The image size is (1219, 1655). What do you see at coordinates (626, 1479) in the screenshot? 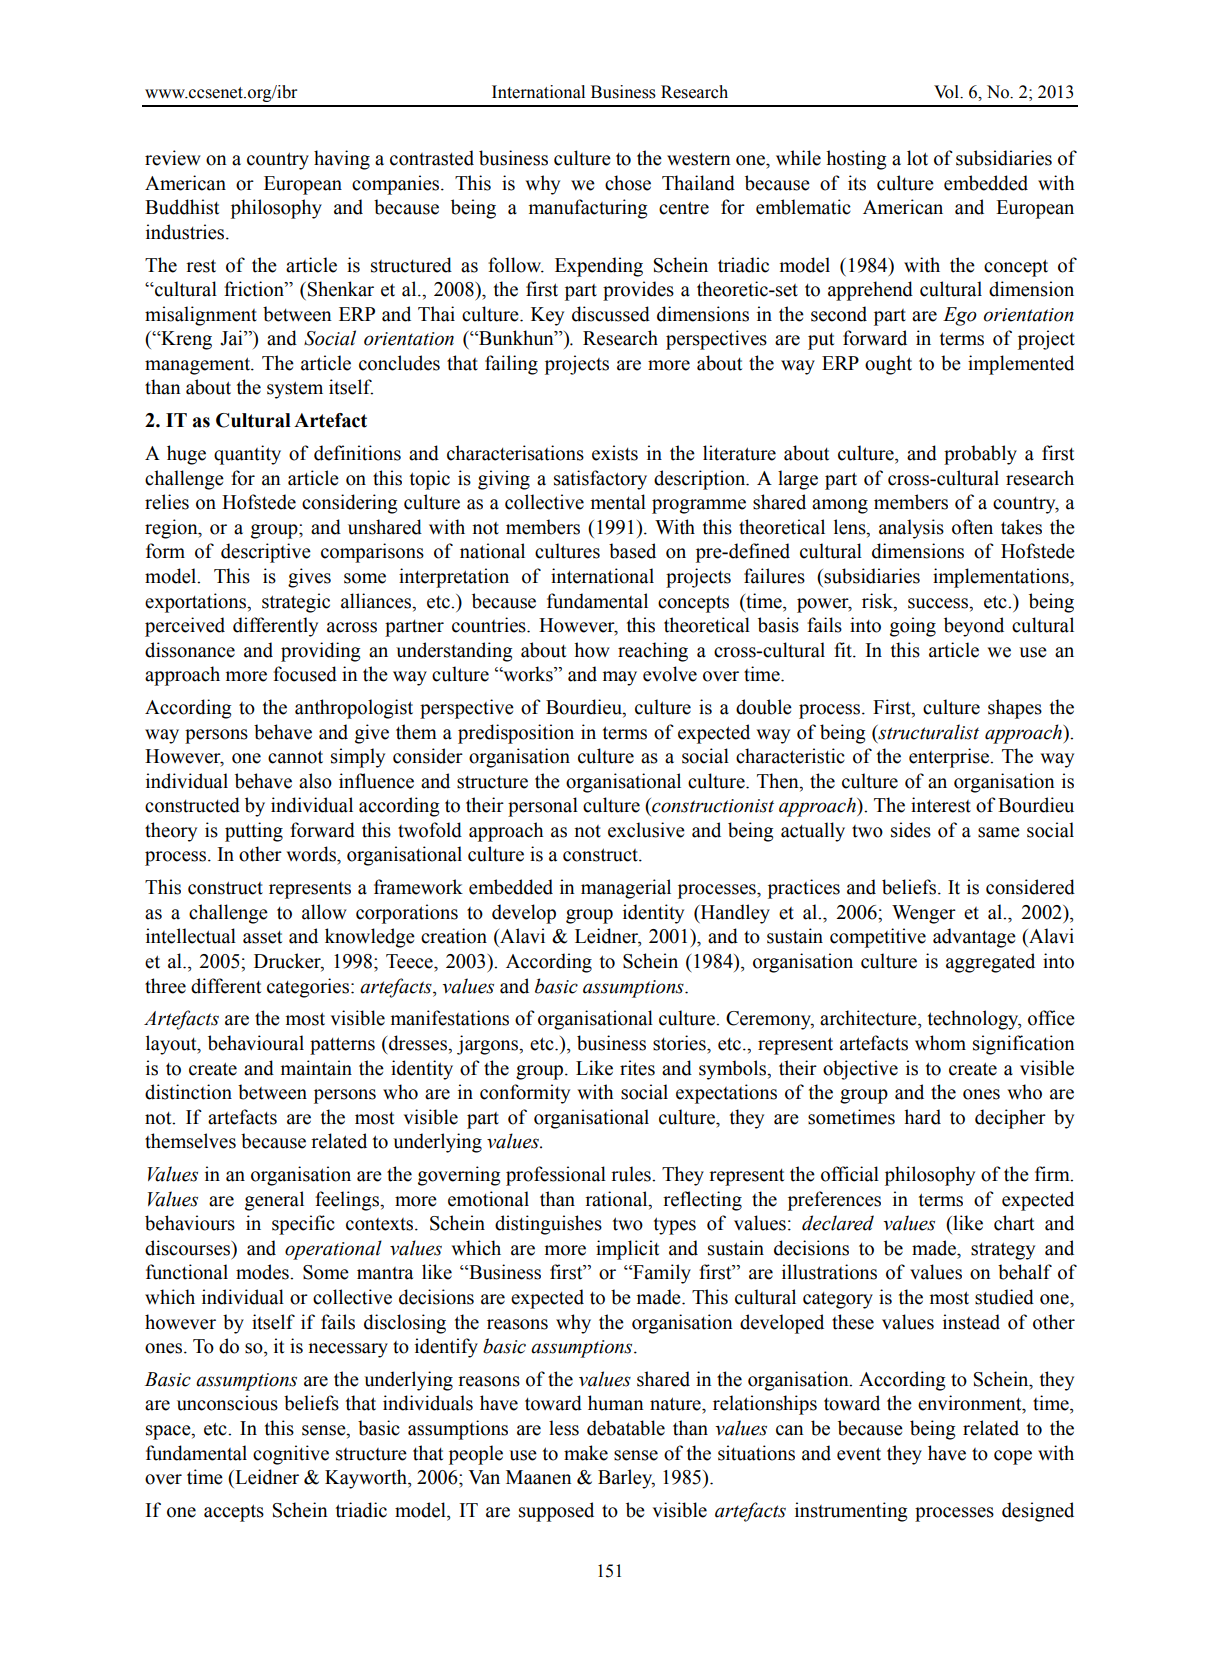
I see `Barley` at bounding box center [626, 1479].
